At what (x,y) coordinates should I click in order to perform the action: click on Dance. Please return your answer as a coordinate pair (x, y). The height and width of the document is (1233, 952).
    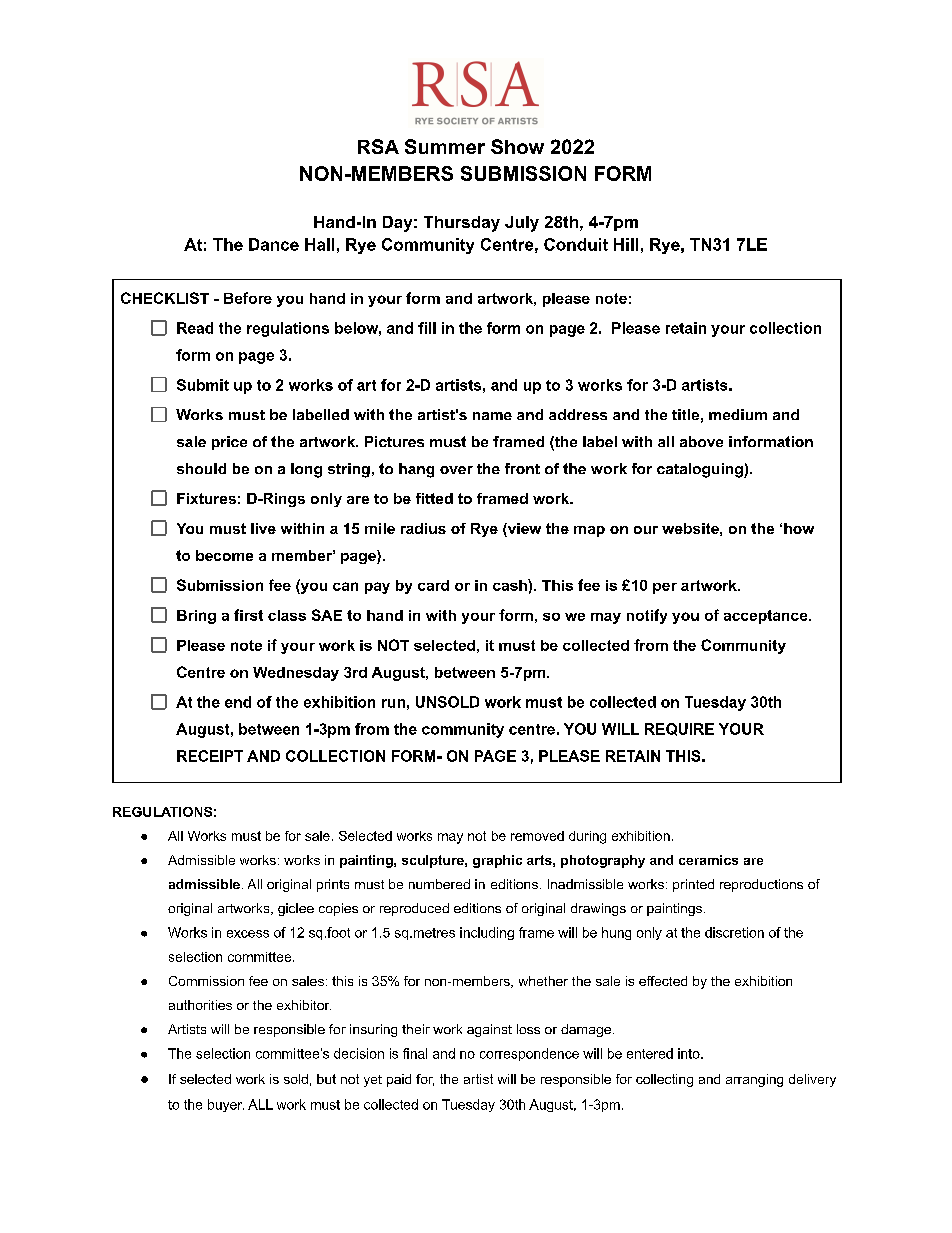
    Looking at the image, I should click on (274, 244).
